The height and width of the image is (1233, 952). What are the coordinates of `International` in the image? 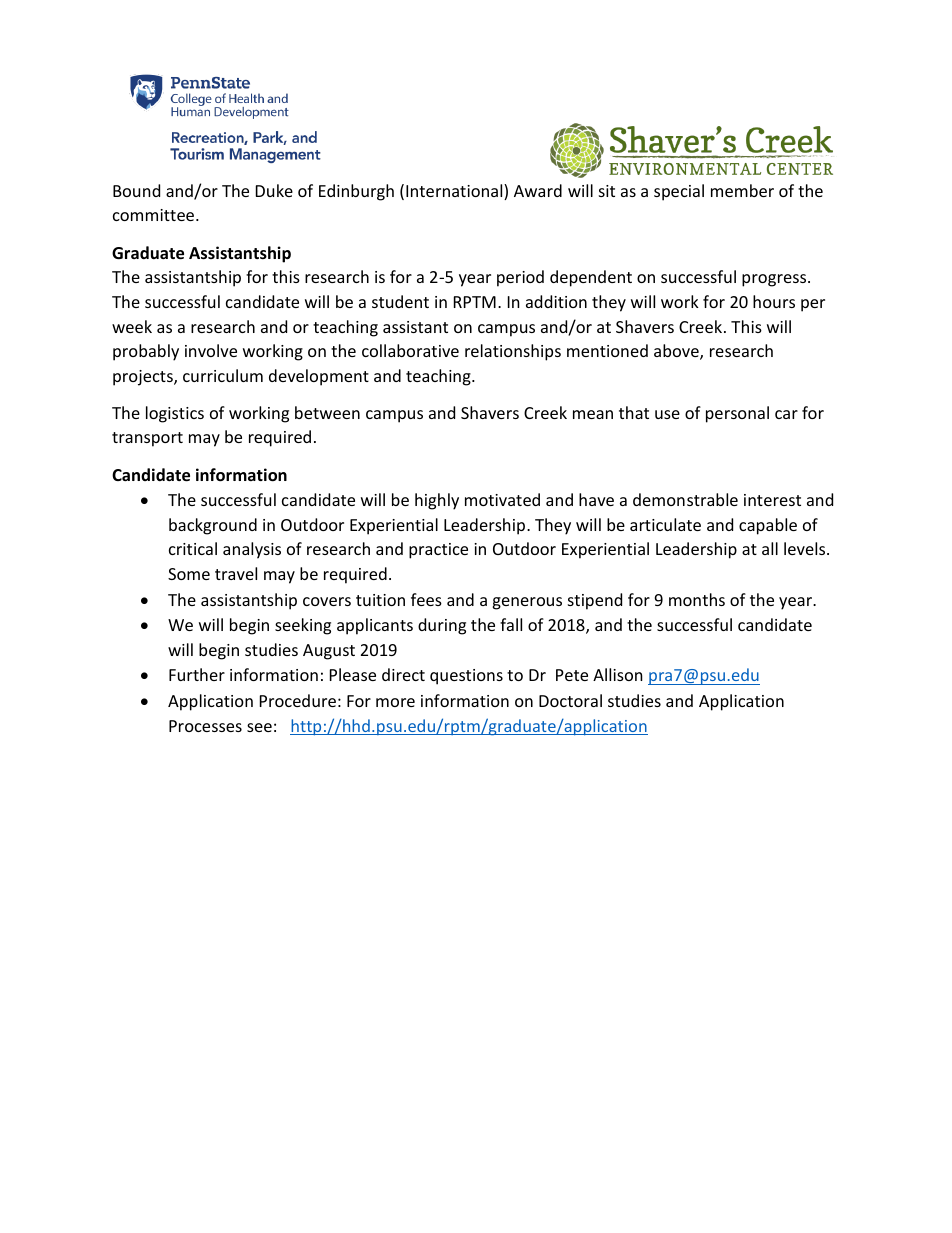 It's located at (455, 192).
